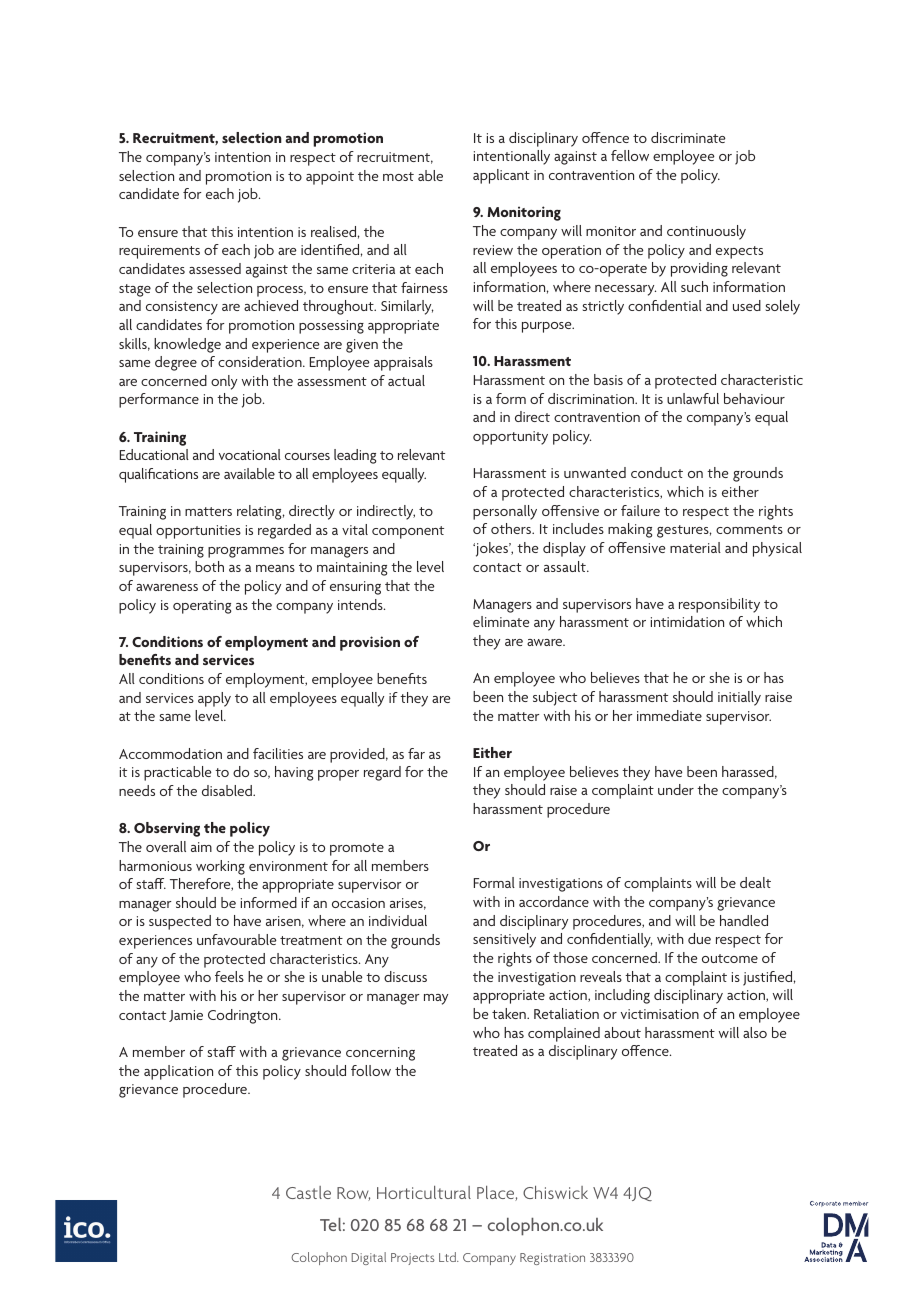 This screenshot has width=924, height=1308. I want to click on Chiswick, so click(555, 1192).
